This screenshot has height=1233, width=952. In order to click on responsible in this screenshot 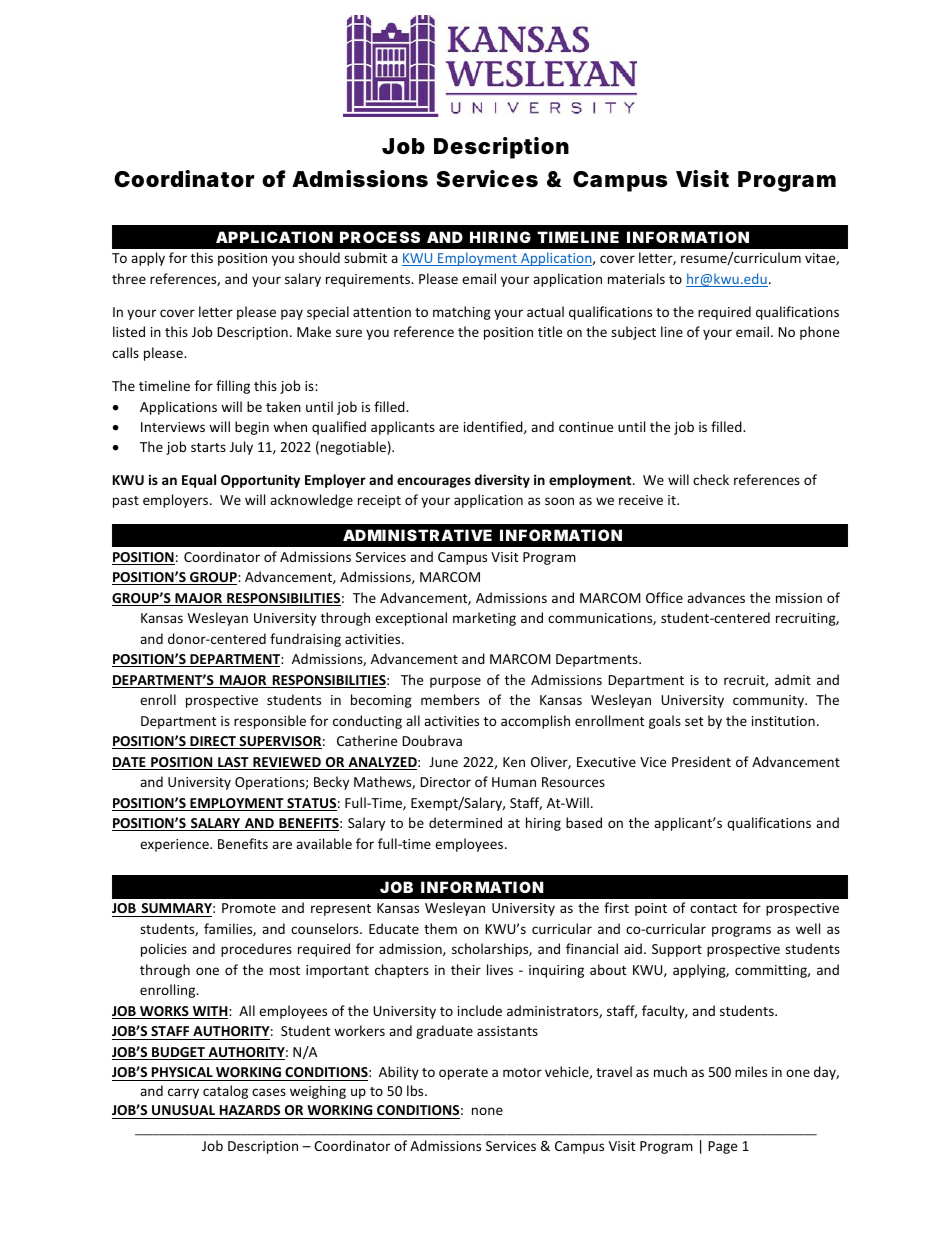, I will do `click(270, 722)`.
